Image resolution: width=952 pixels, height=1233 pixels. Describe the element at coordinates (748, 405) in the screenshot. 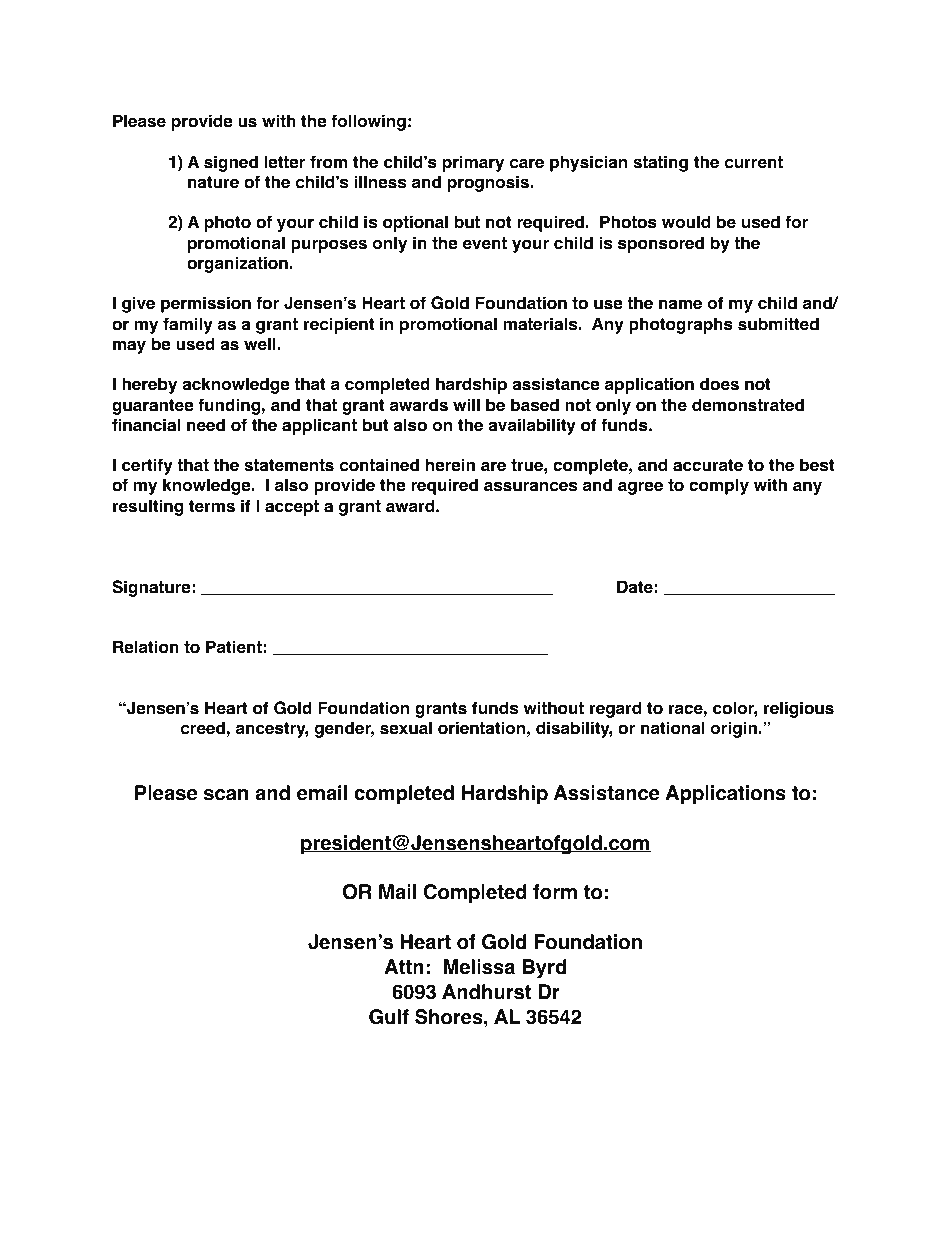

I see `demonstrated` at that location.
